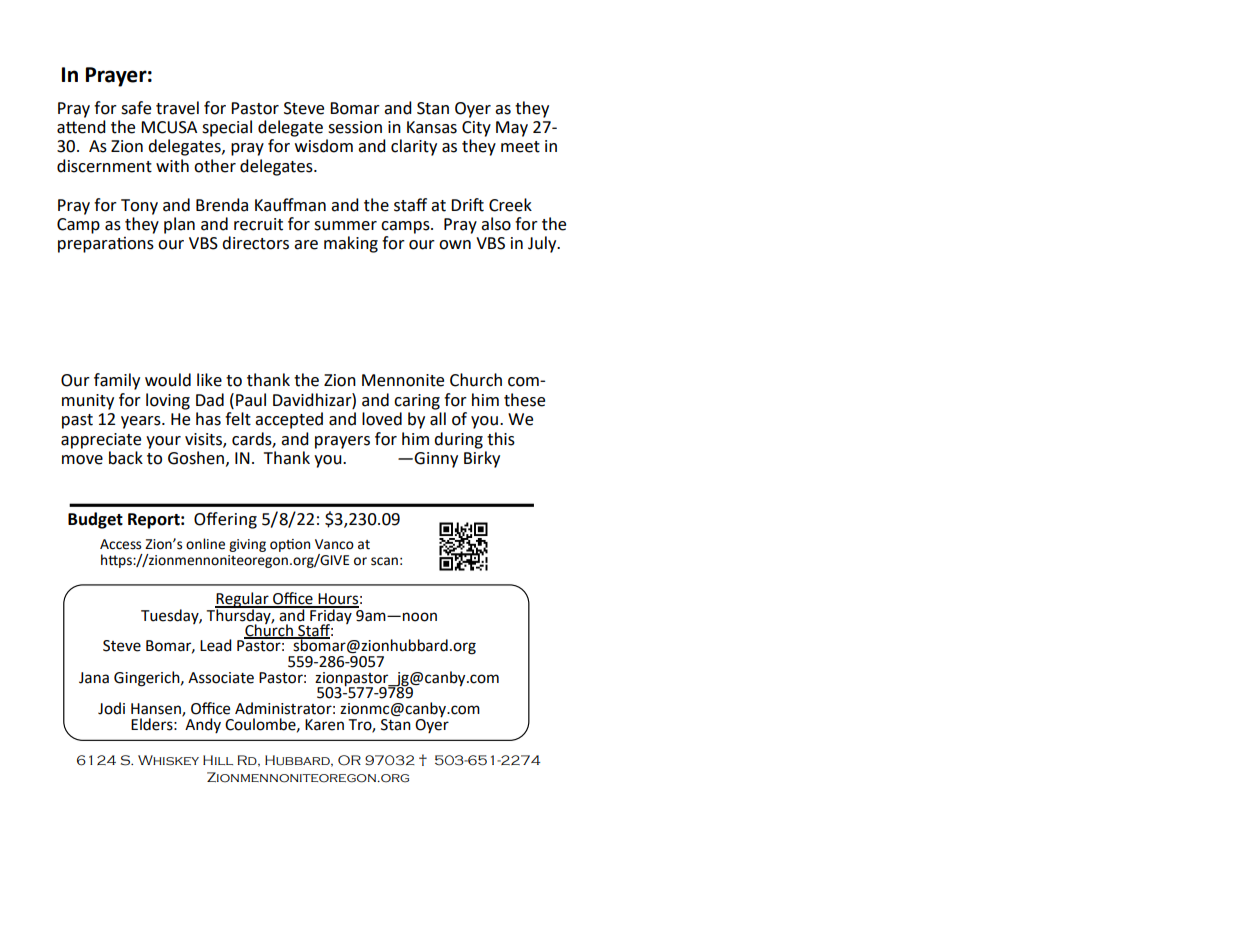 The height and width of the page is (952, 1233). I want to click on making, so click(351, 244).
